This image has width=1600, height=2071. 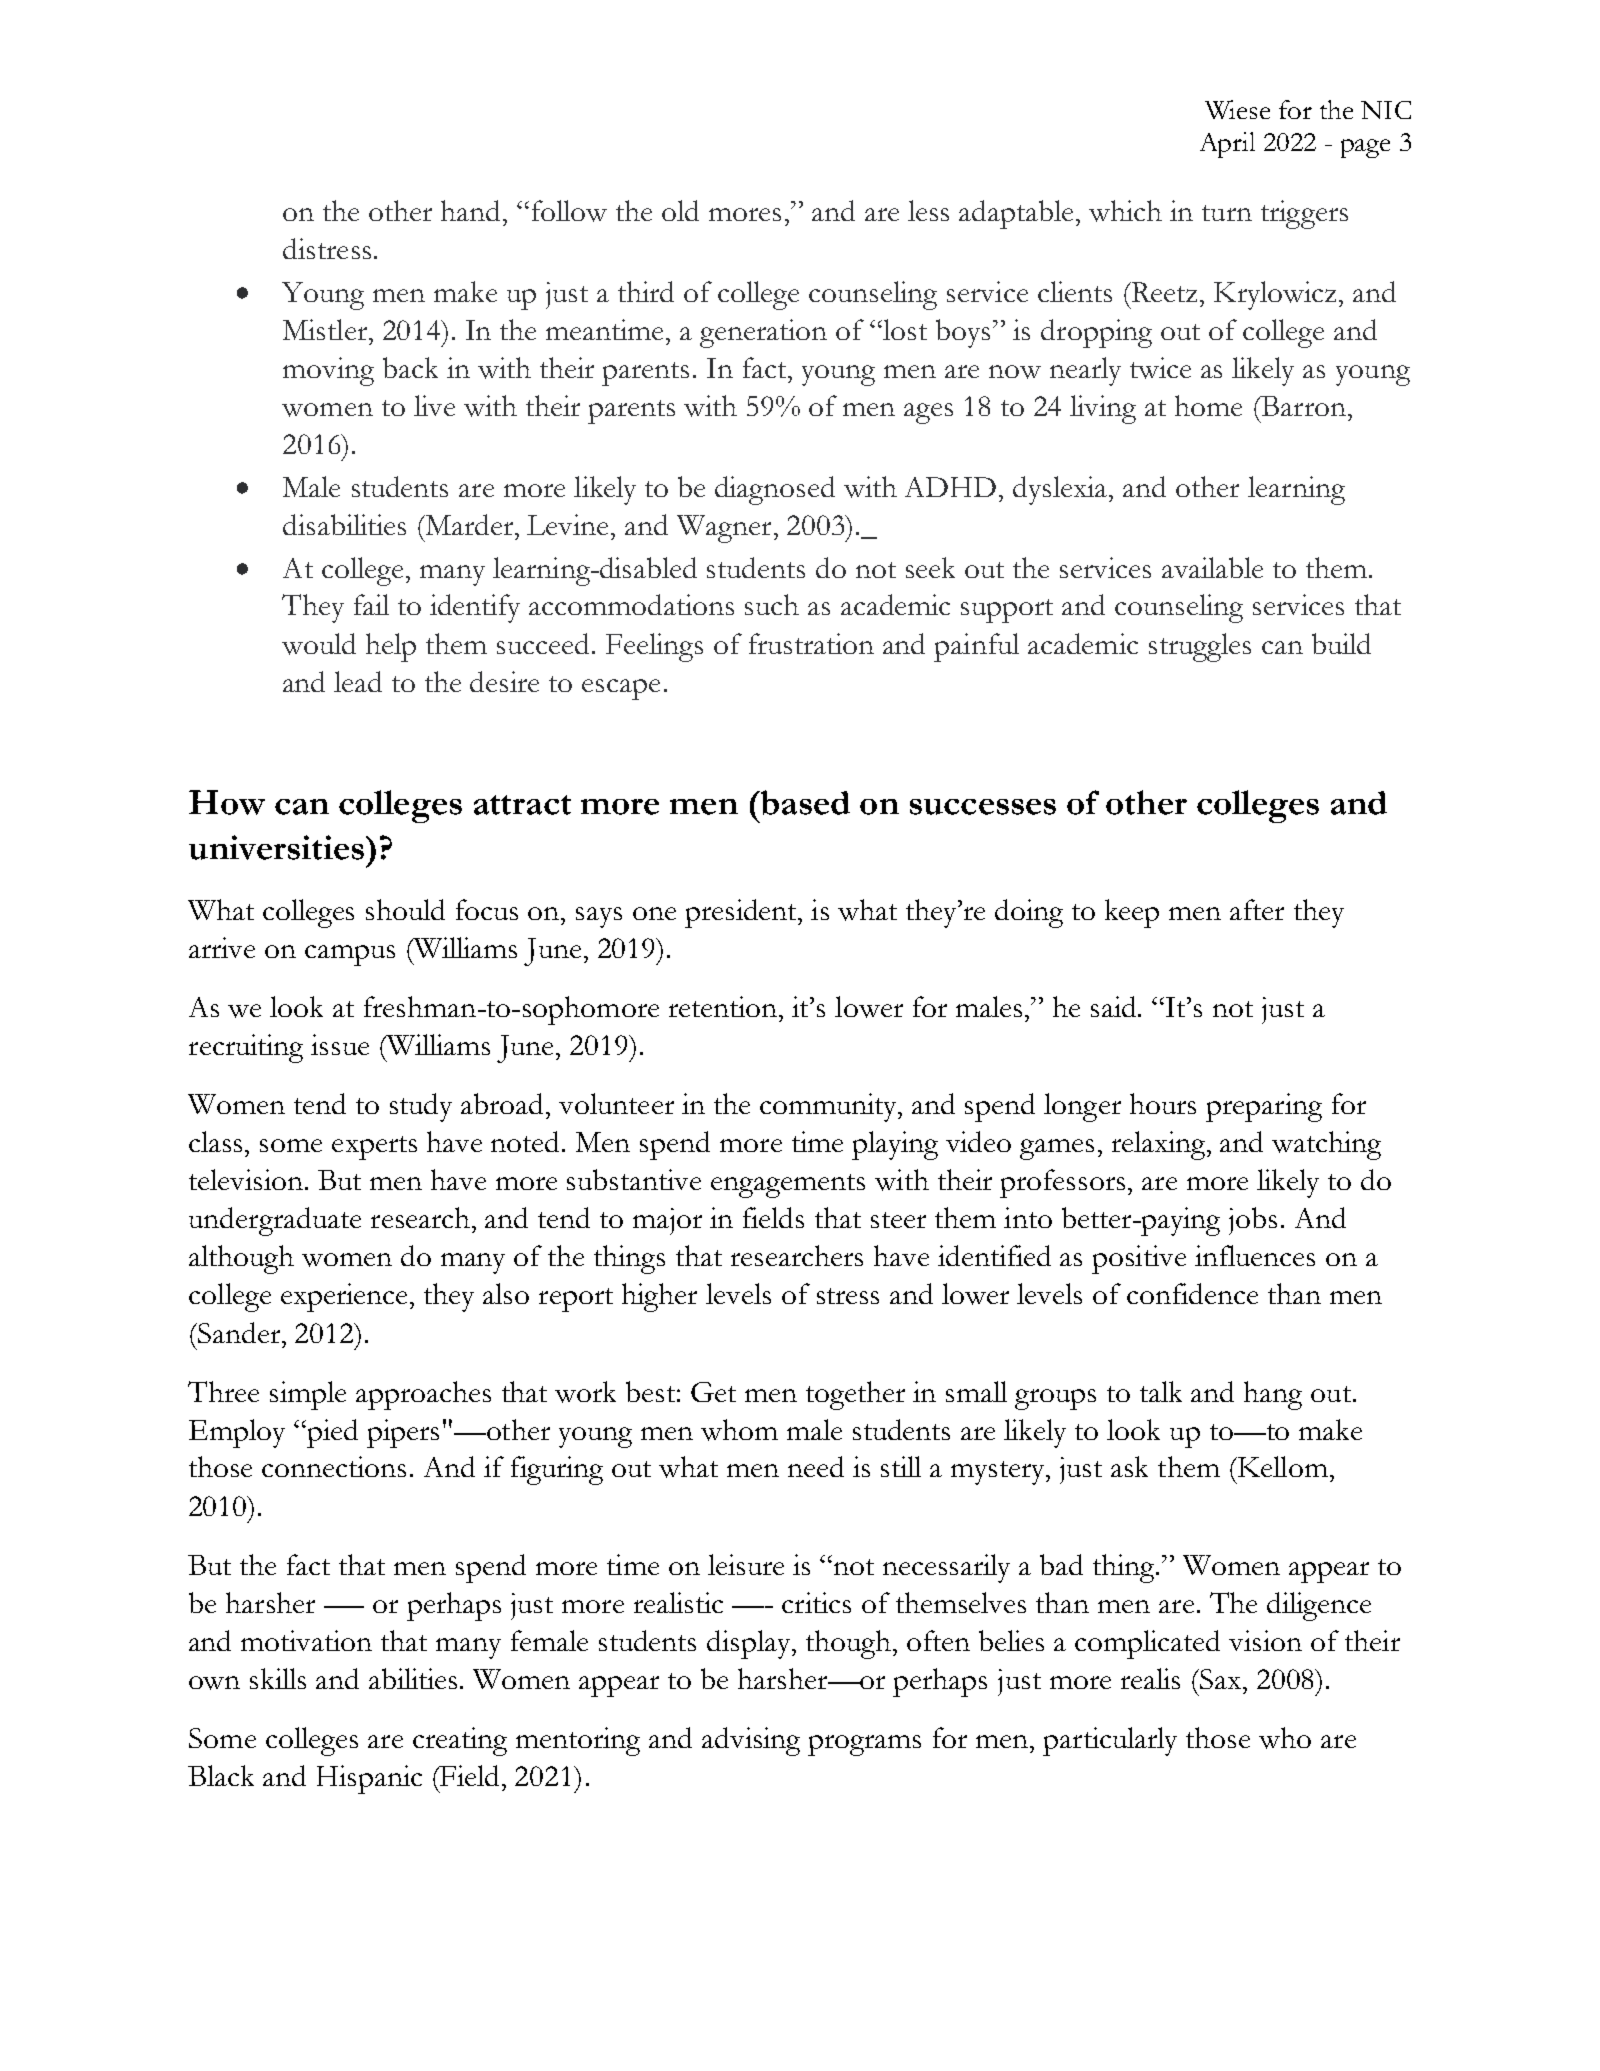 What do you see at coordinates (772, 604) in the image?
I see `such` at bounding box center [772, 604].
